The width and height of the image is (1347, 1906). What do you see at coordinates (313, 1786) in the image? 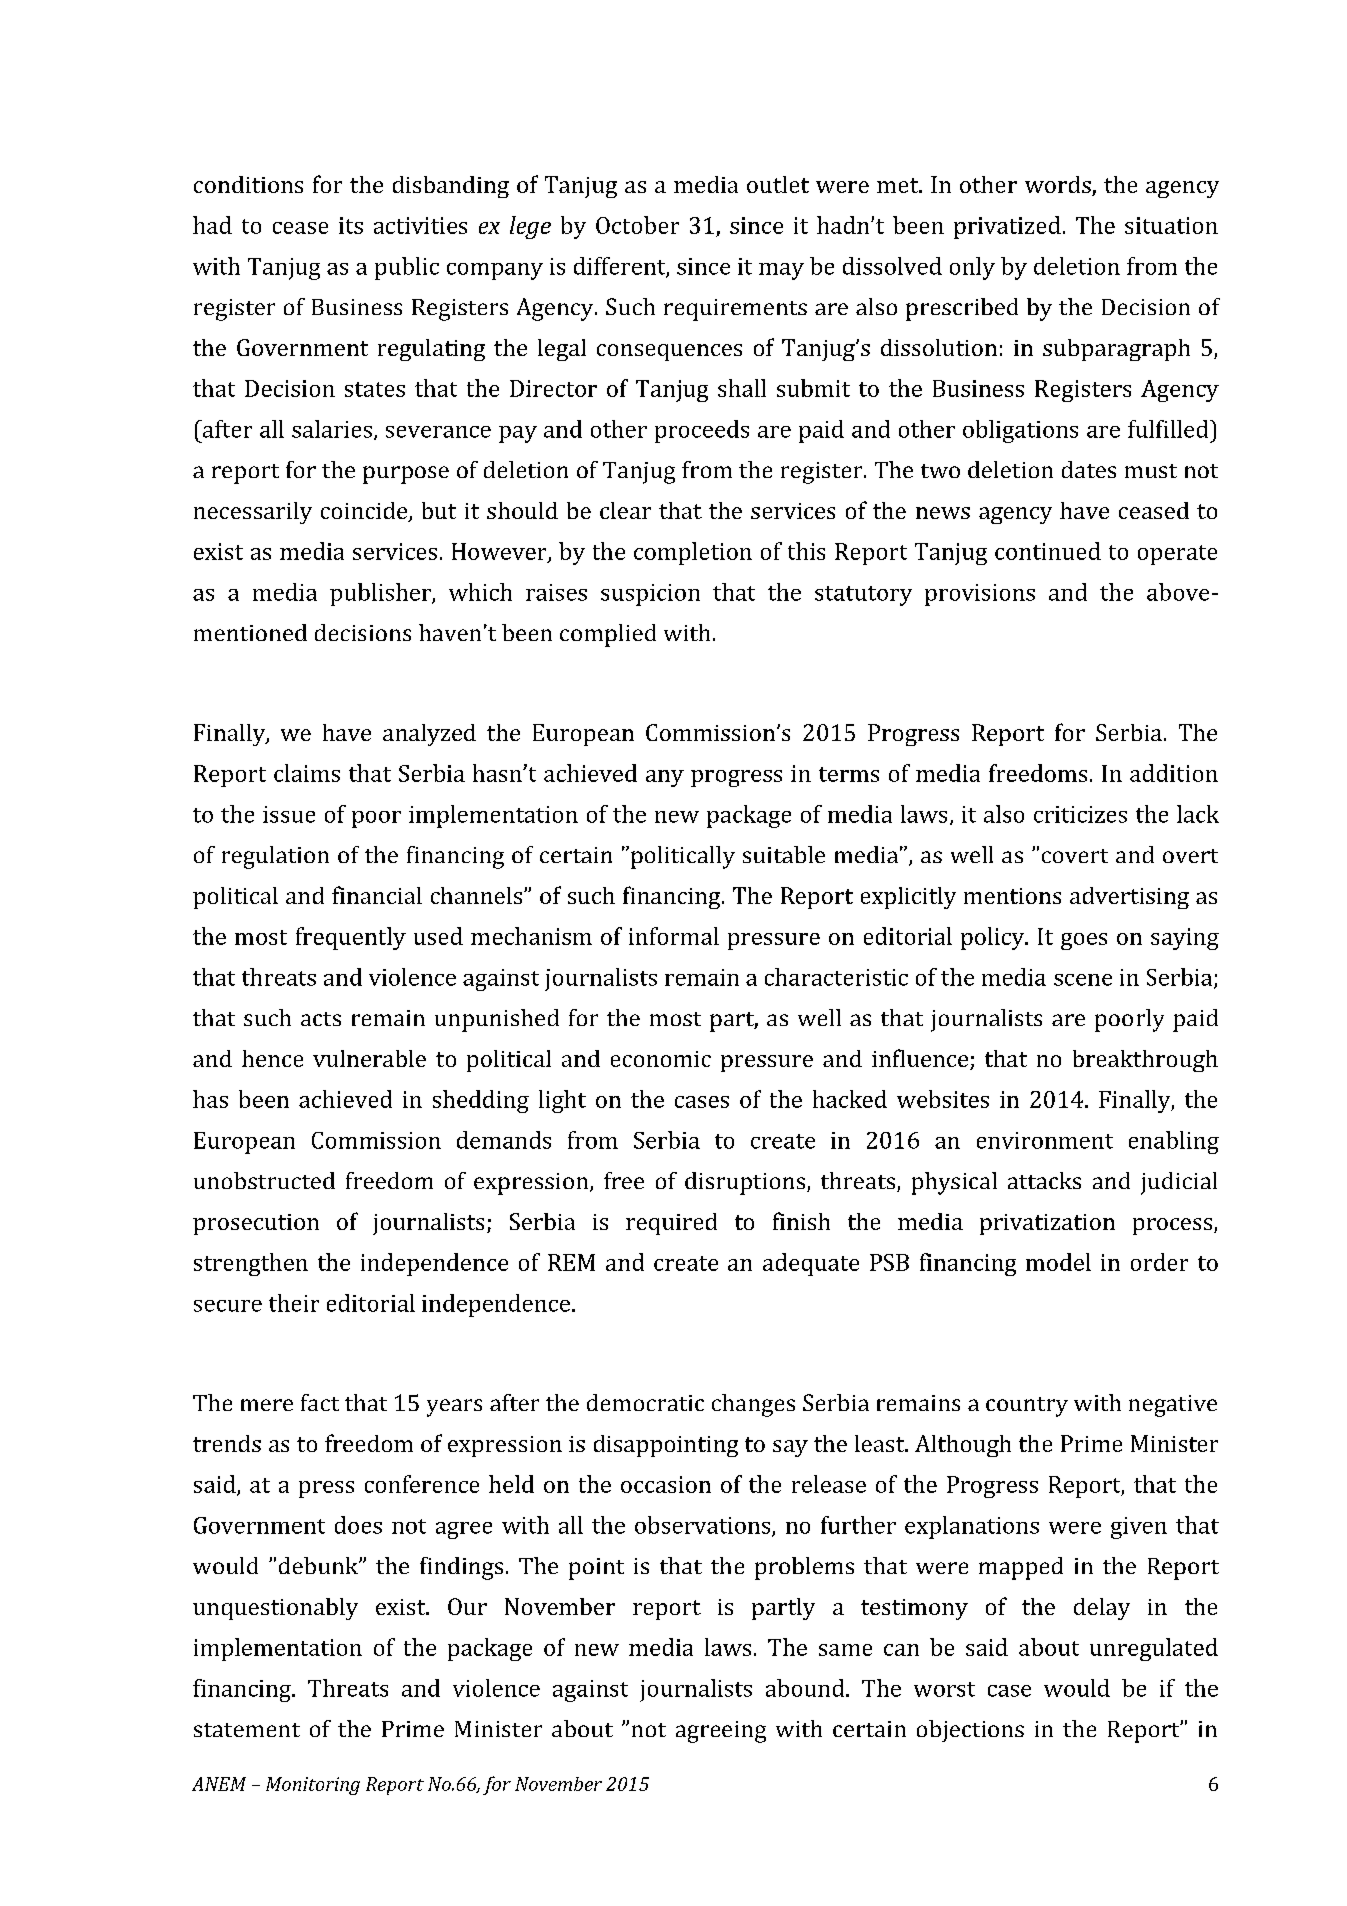
I see `Monitoring` at bounding box center [313, 1786].
